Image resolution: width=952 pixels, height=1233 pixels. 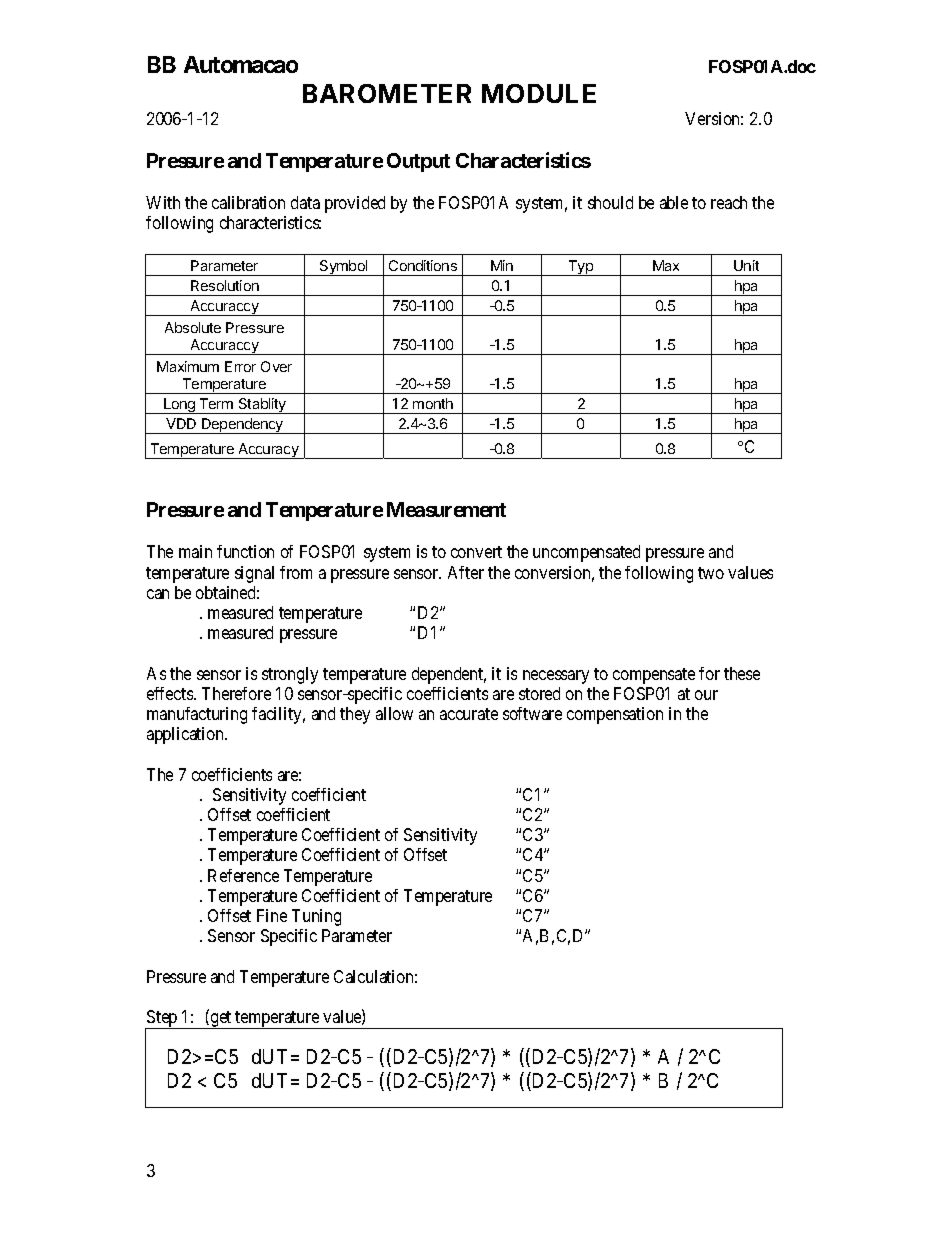 What do you see at coordinates (469, 714) in the screenshot?
I see `accurate` at bounding box center [469, 714].
